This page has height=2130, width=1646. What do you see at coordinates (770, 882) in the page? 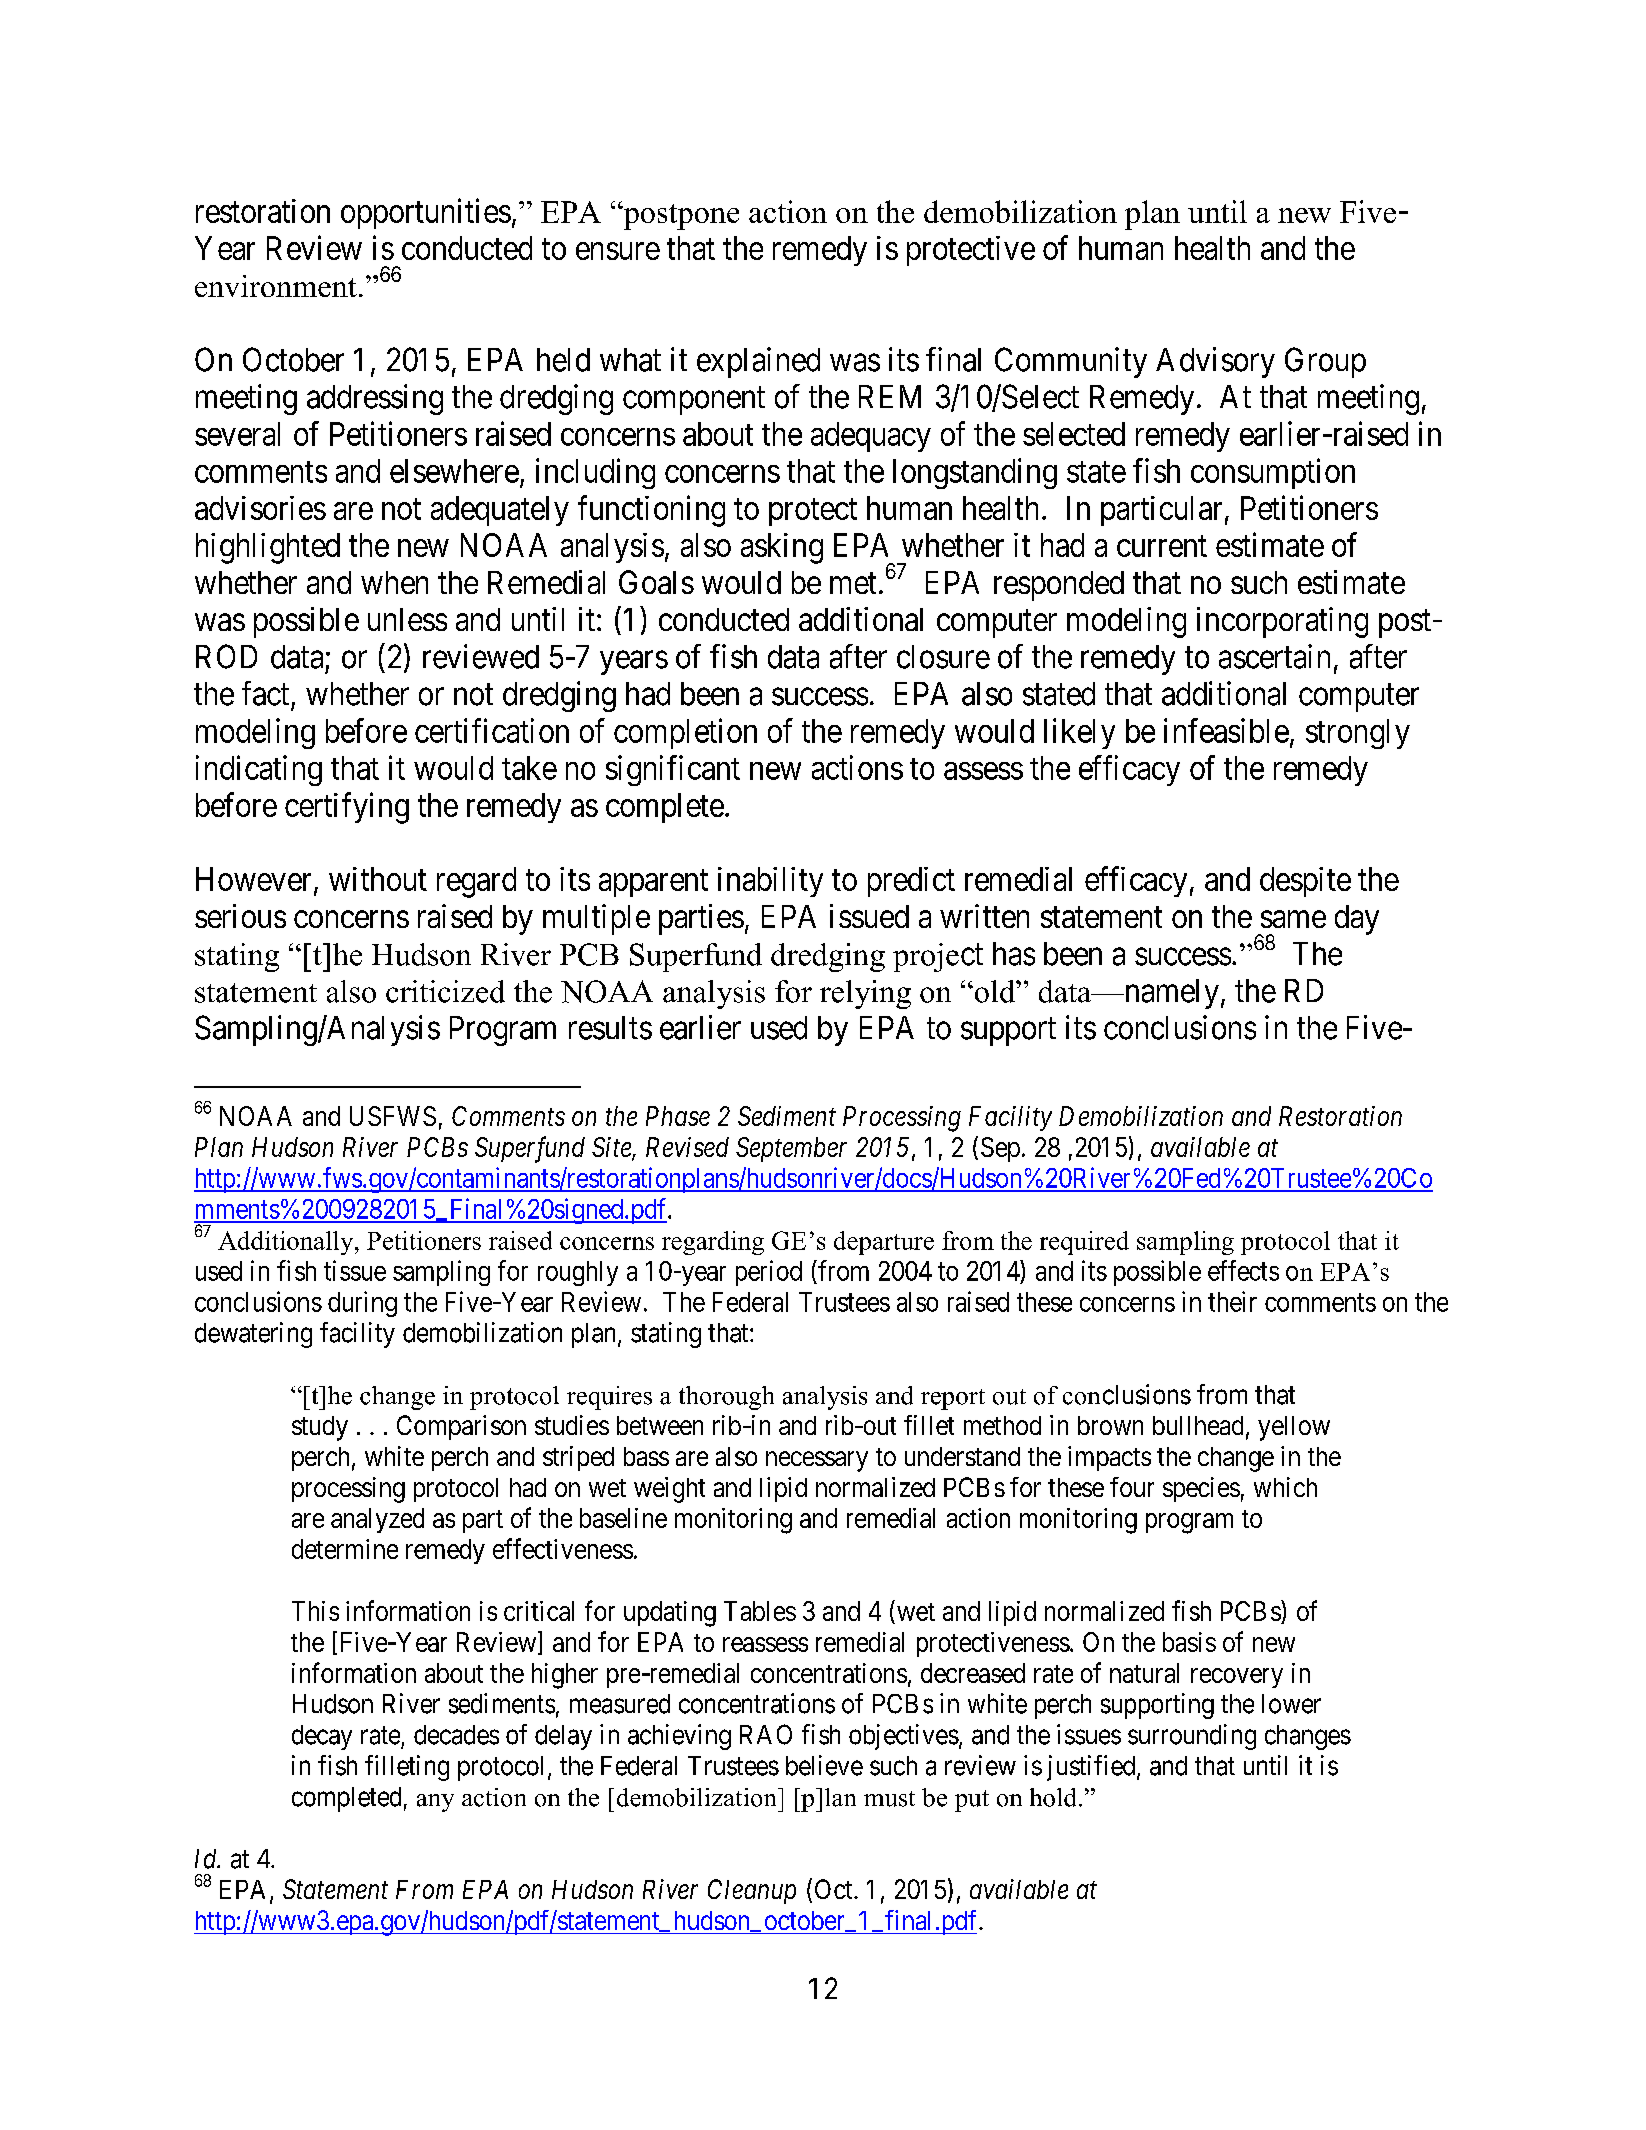
I see `inability` at bounding box center [770, 882].
